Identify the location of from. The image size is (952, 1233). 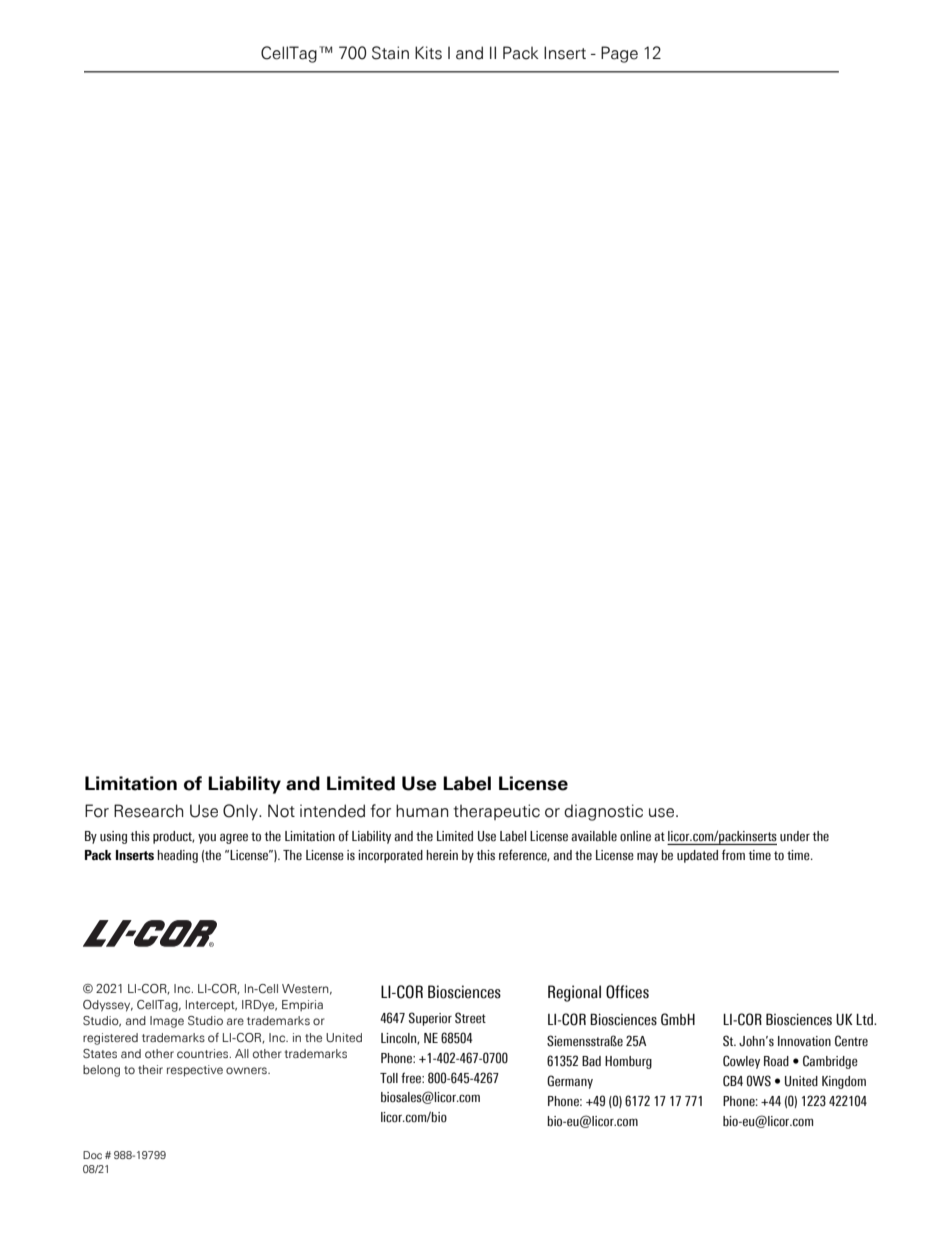
(733, 855).
